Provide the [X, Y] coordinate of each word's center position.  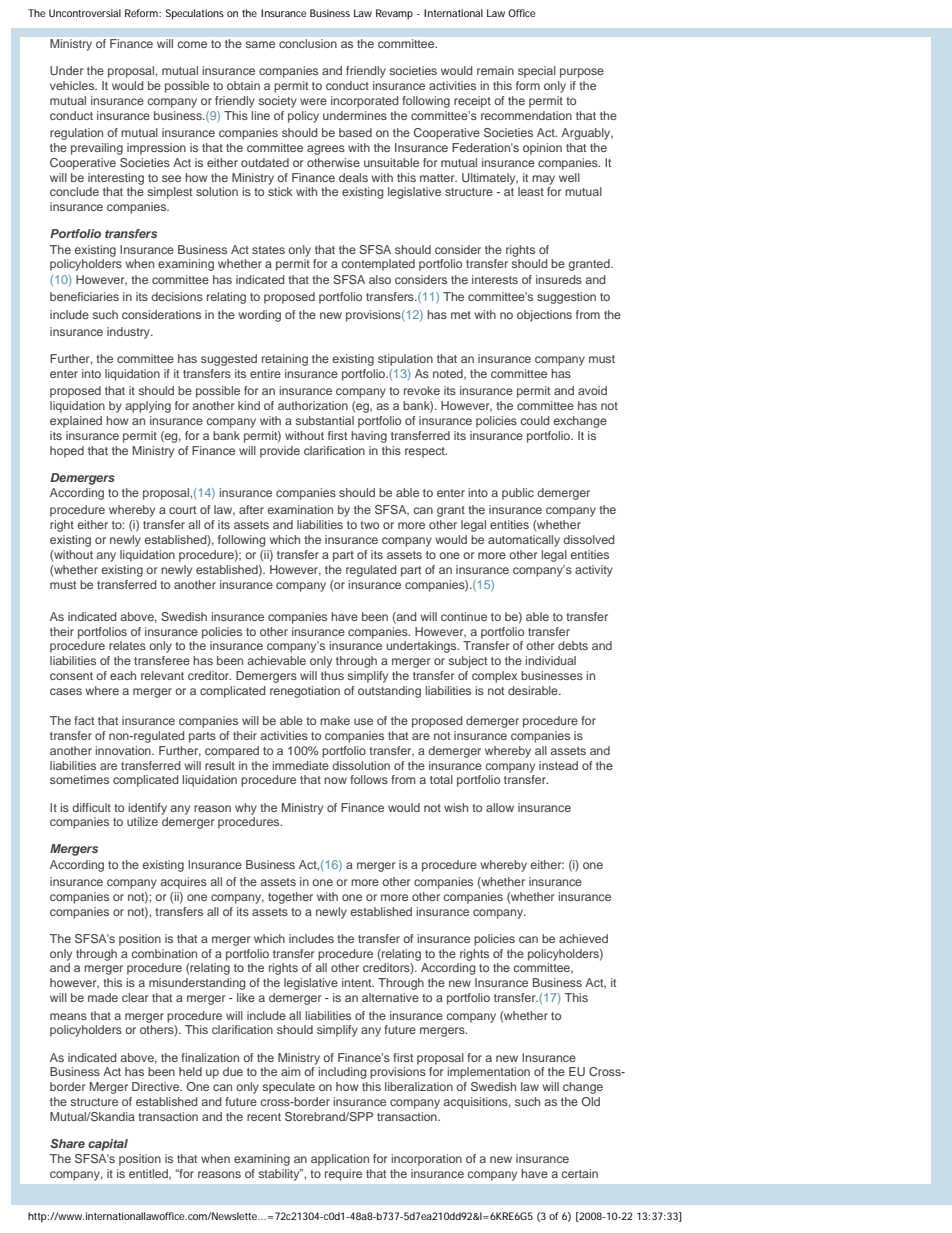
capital [108, 1145]
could [535, 420]
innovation [124, 750]
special [537, 72]
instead [558, 765]
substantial [325, 420]
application [340, 1160]
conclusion [308, 43]
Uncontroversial [85, 13]
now [335, 780]
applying [148, 407]
